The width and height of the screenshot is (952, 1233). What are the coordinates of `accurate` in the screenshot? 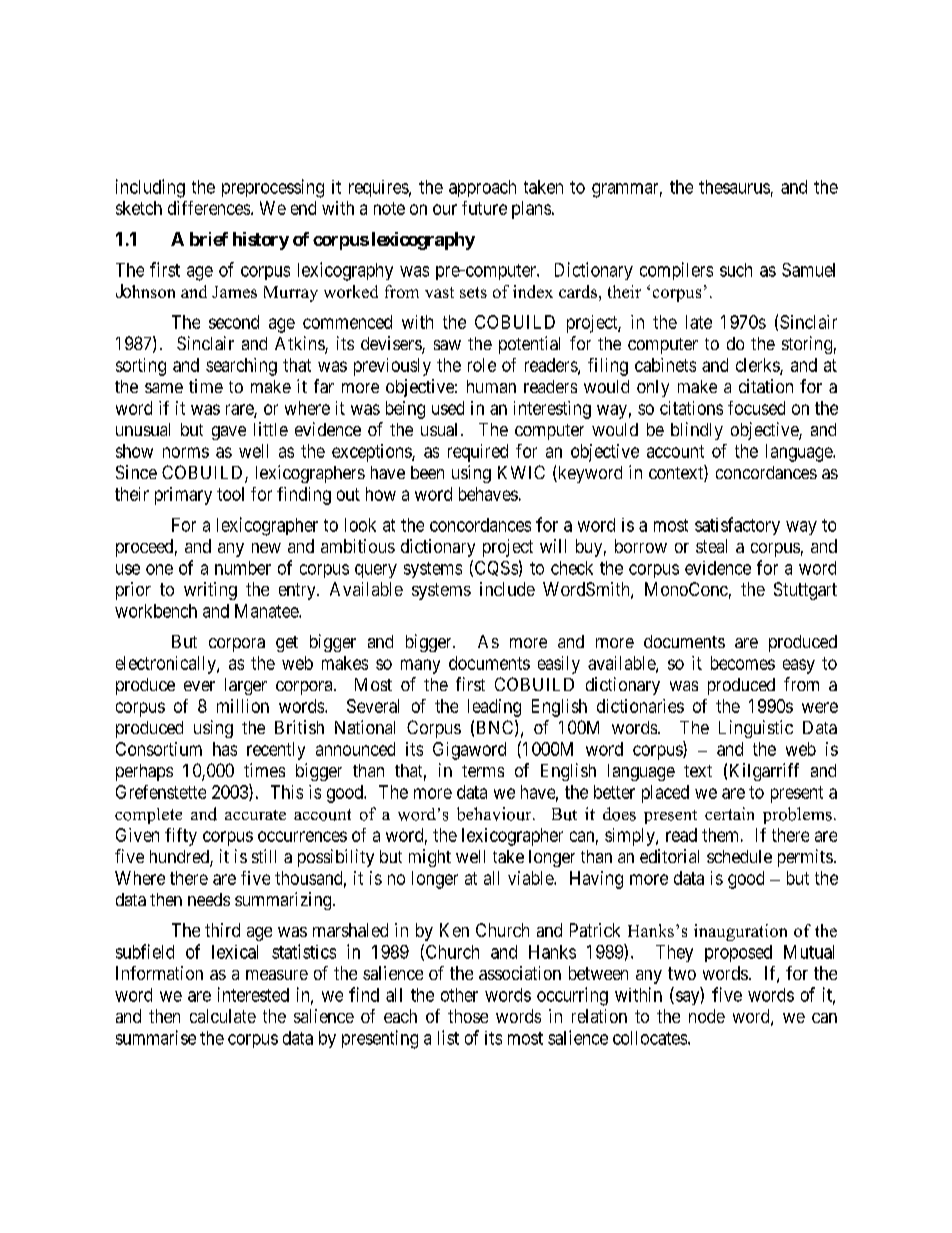 It's located at (255, 815).
